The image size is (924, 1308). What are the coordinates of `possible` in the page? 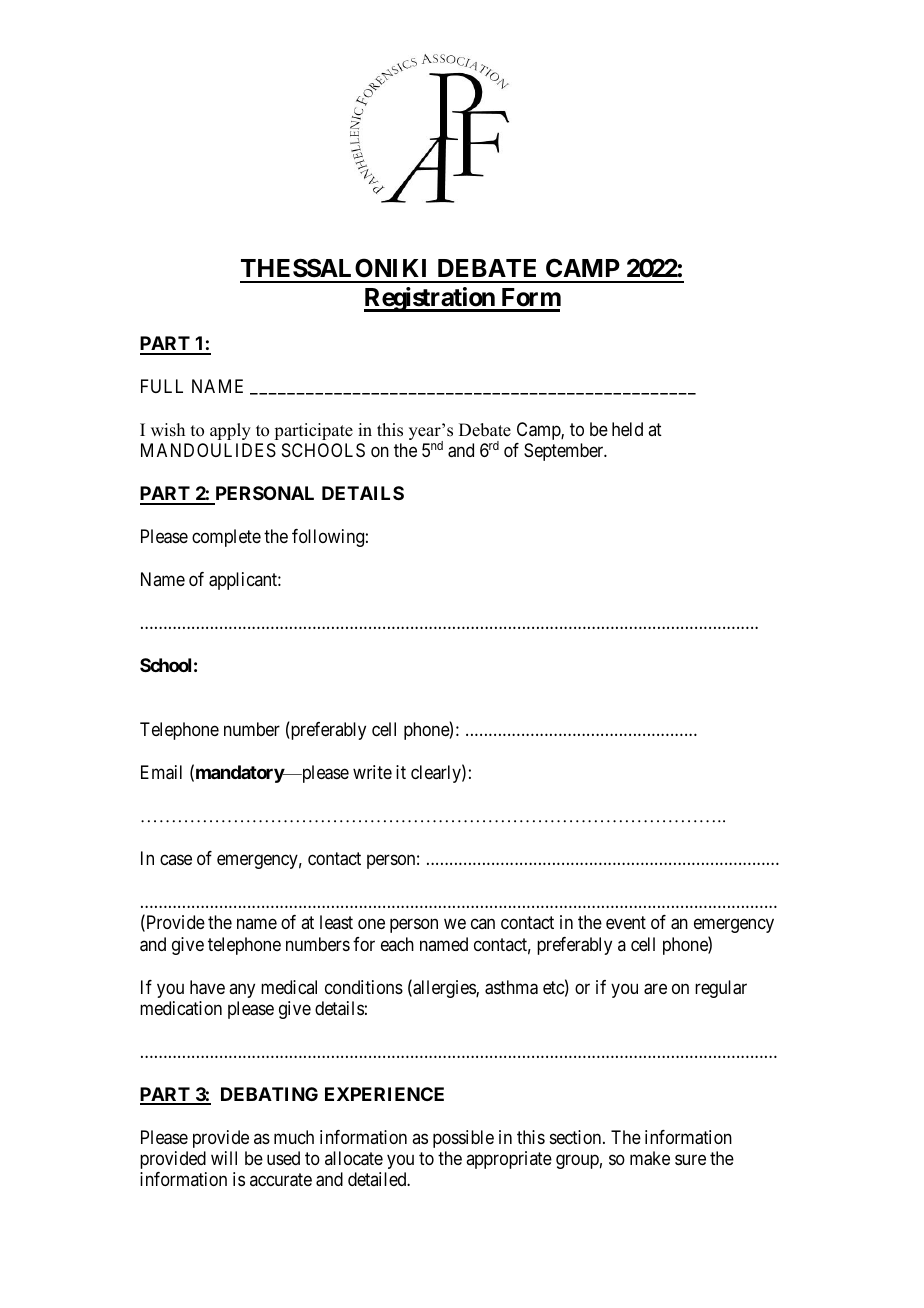 It's located at (463, 1139).
